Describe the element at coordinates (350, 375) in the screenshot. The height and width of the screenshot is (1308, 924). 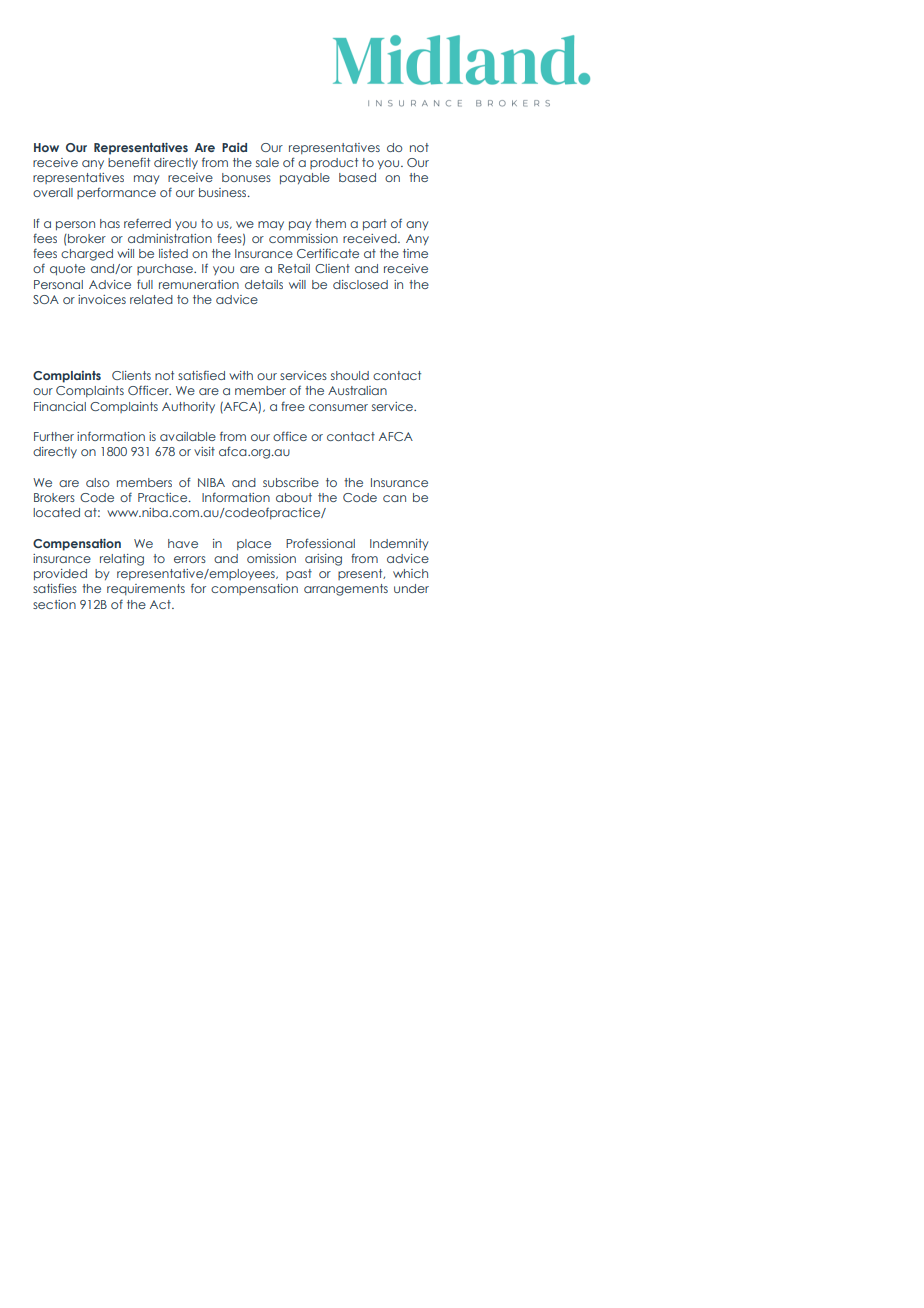
I see `should` at that location.
